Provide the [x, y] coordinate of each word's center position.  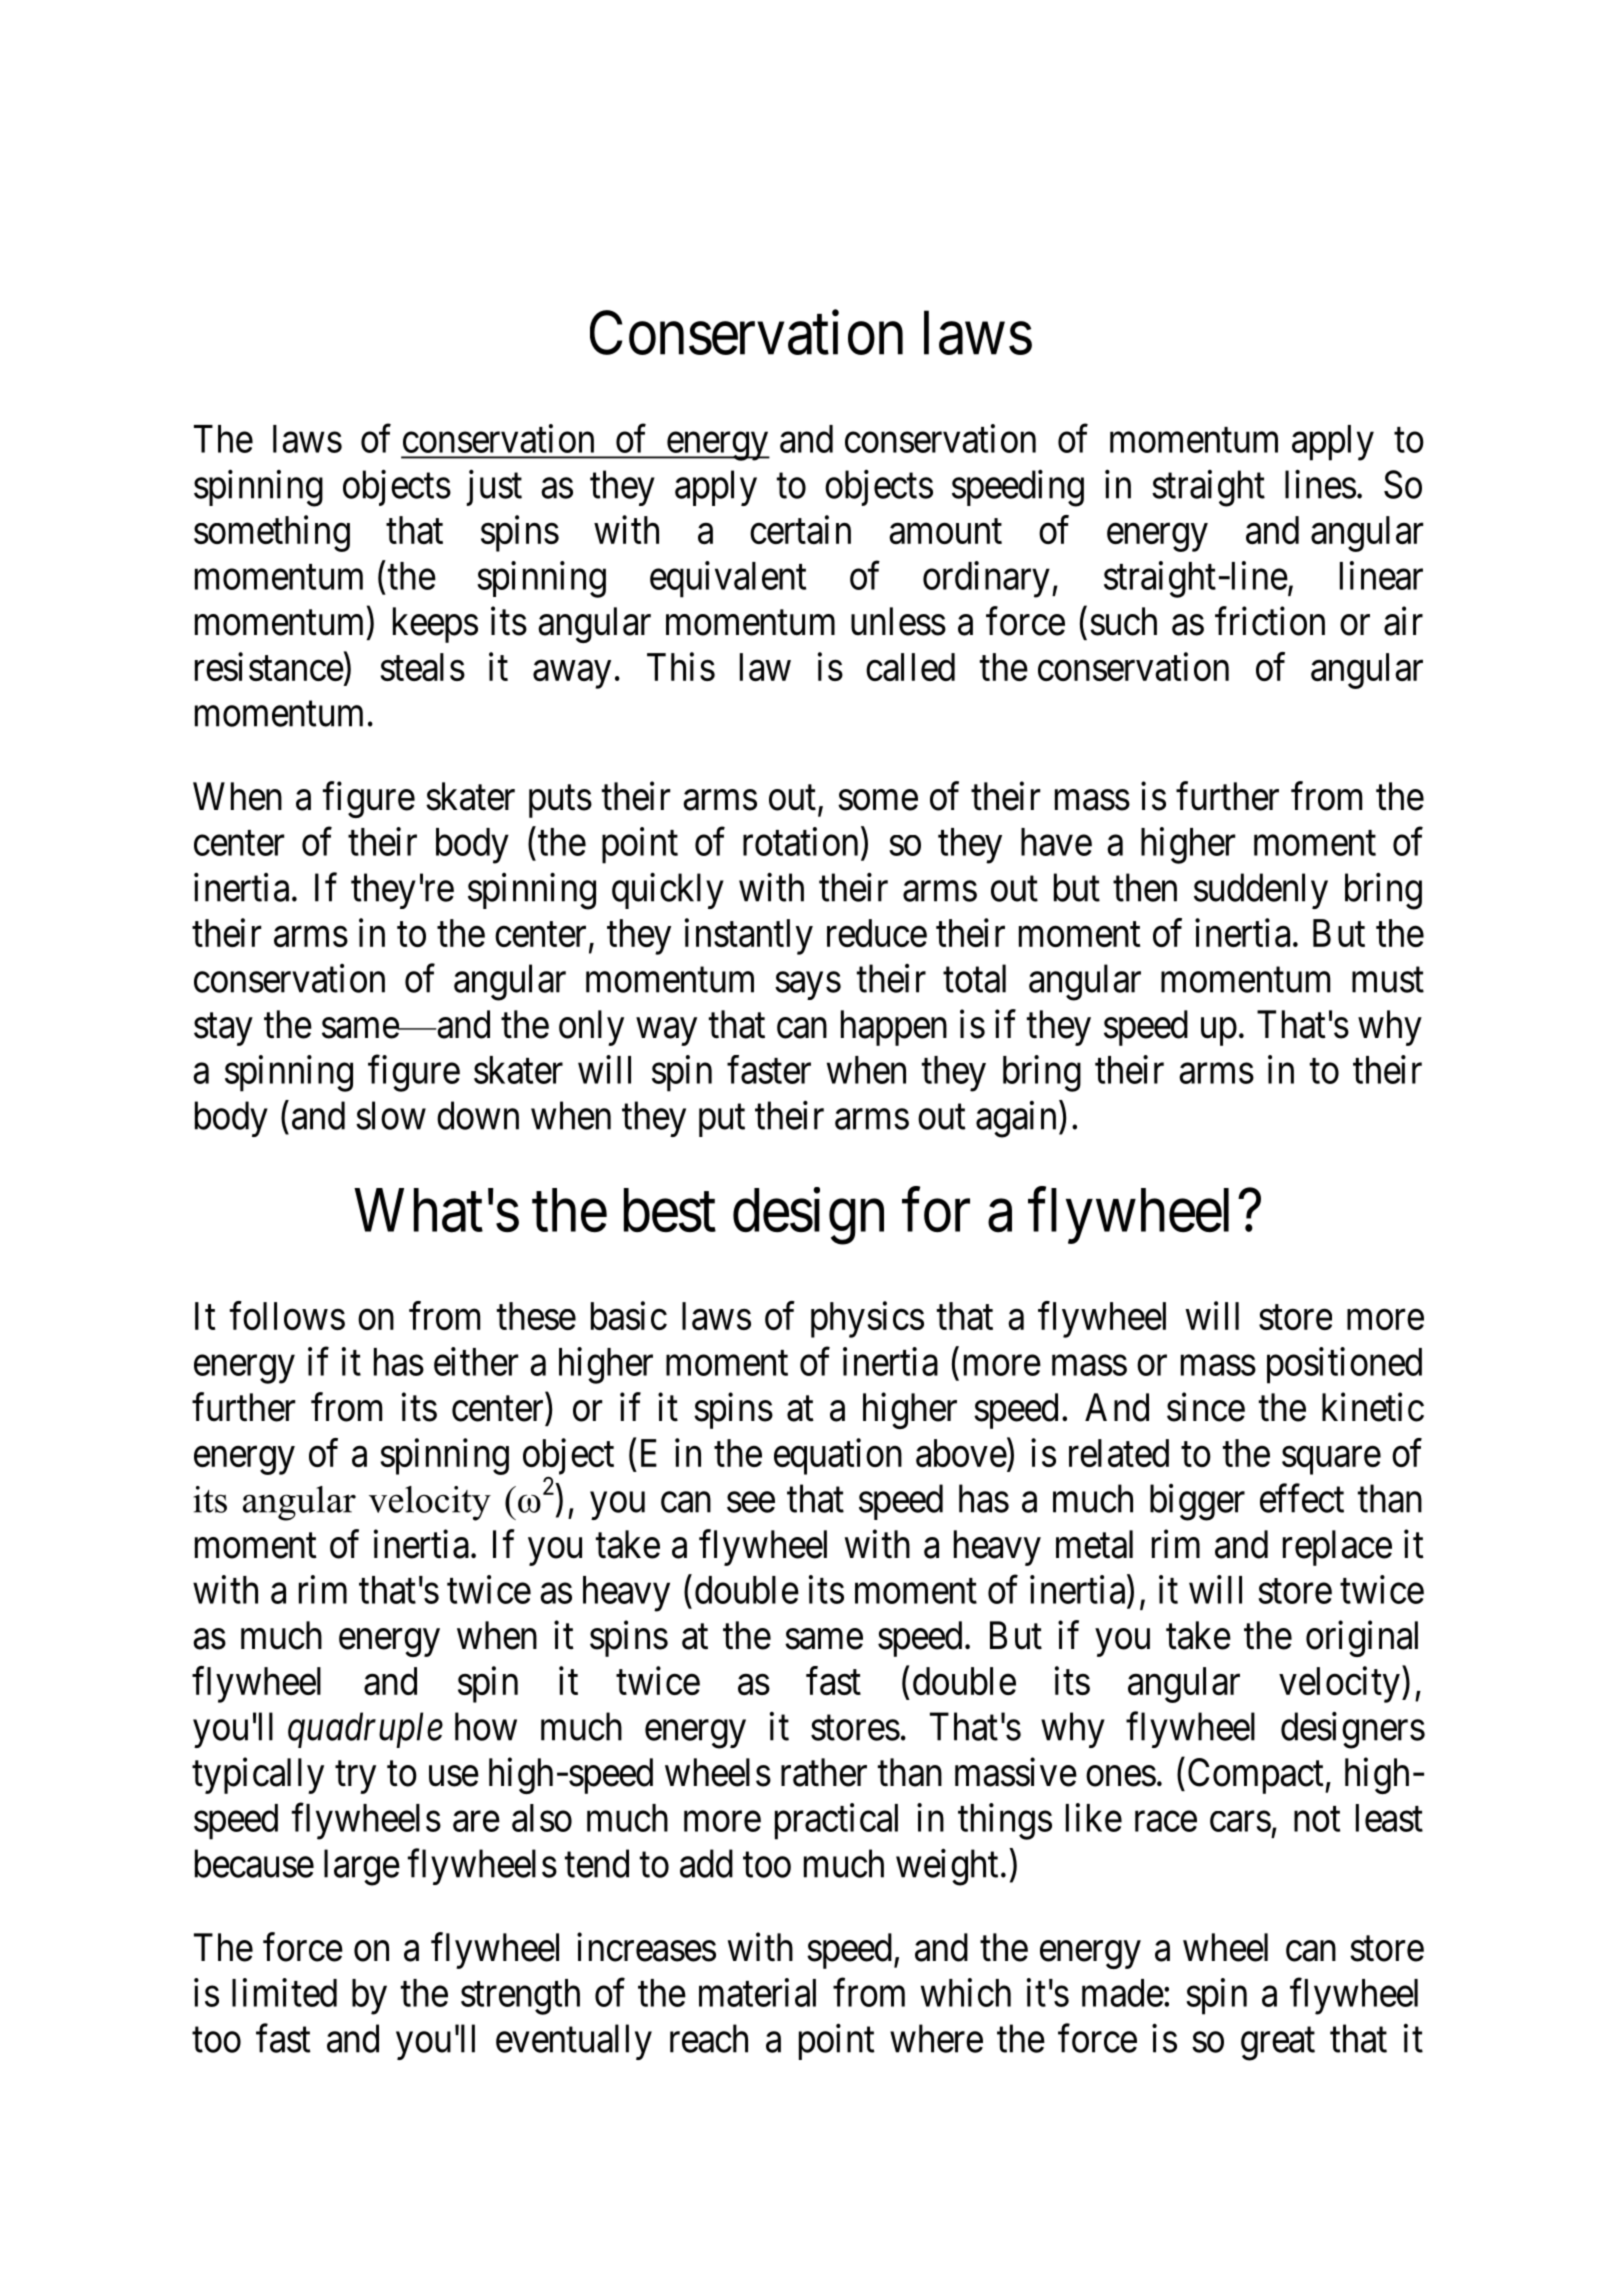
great [1278, 2044]
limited [284, 1992]
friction [1270, 621]
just [494, 488]
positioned [1344, 1365]
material [757, 1992]
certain [800, 529]
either [476, 1361]
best [670, 1210]
